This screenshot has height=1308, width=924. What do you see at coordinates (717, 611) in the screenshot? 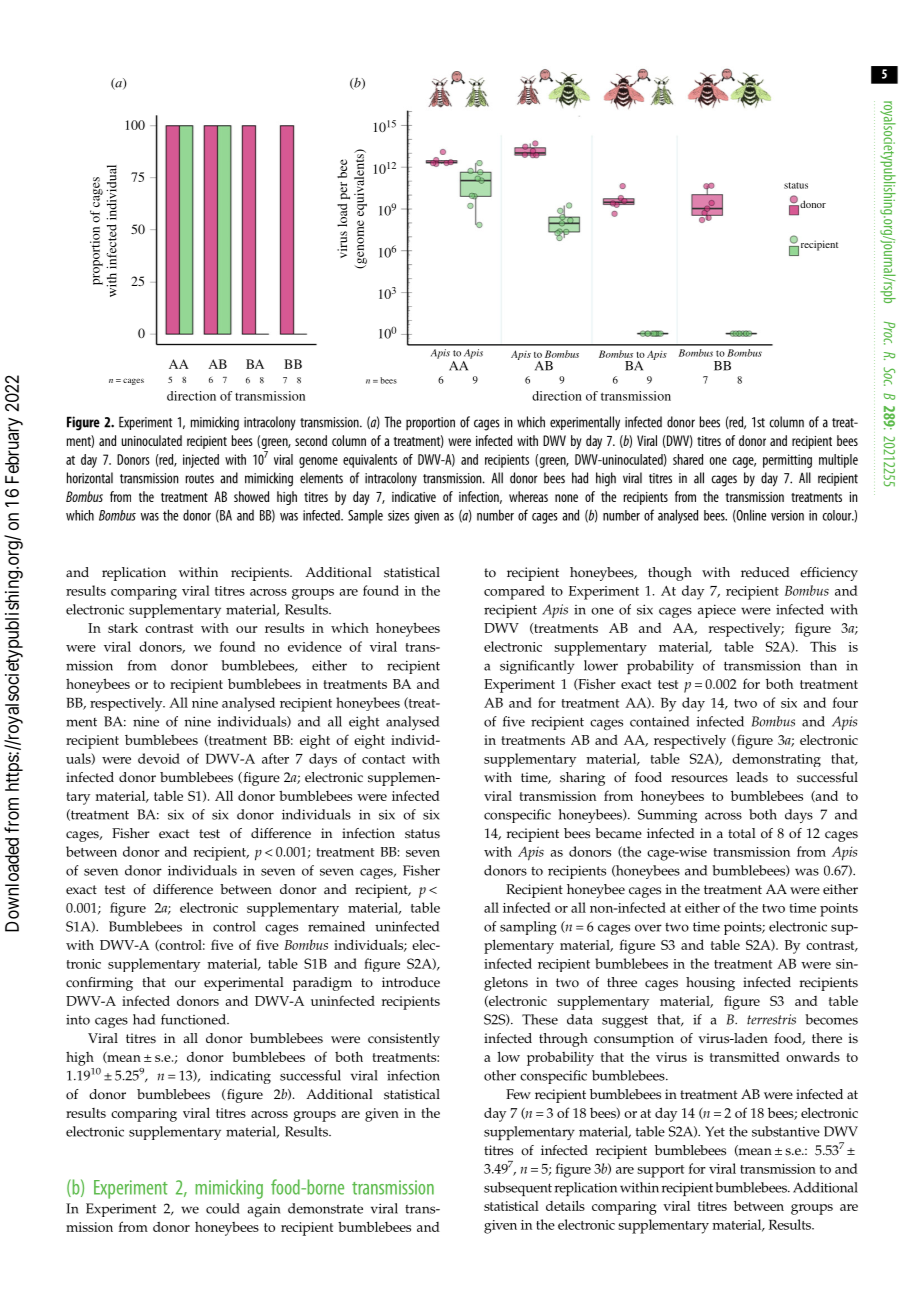
I see `apiece` at bounding box center [717, 611].
